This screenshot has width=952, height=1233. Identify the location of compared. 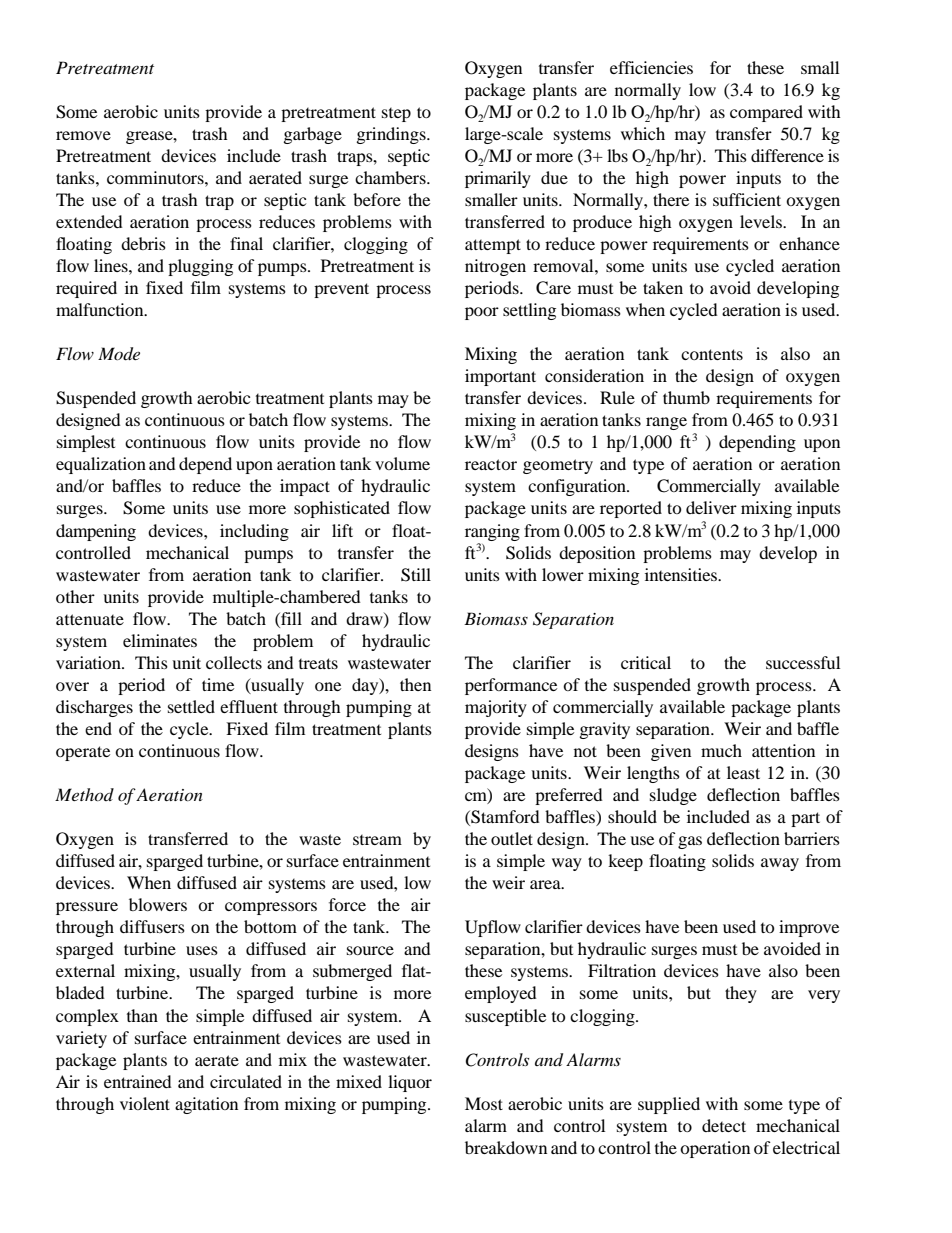
(766, 113).
